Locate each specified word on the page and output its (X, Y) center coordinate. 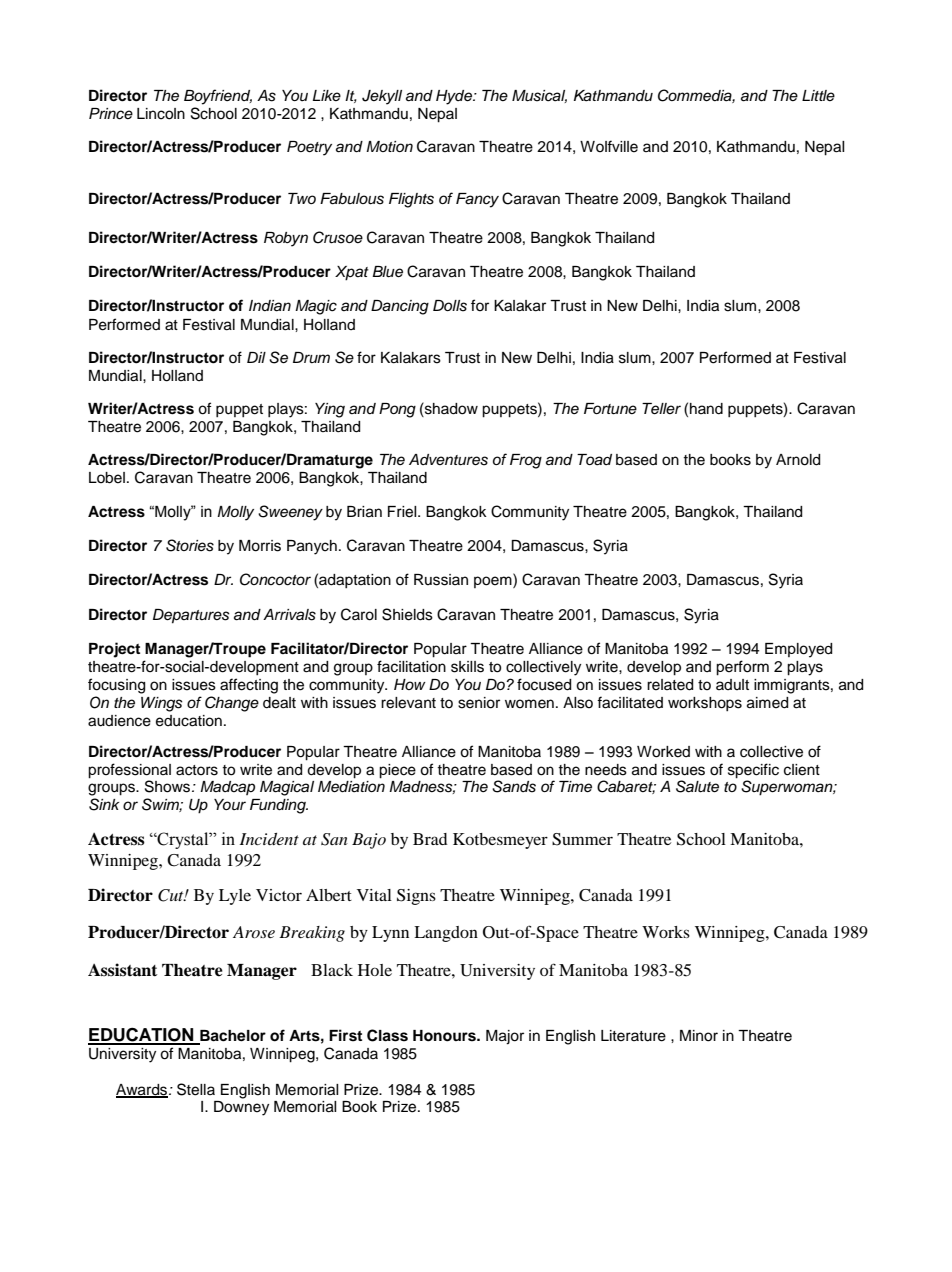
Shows (169, 786)
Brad (430, 839)
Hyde (455, 97)
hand (706, 409)
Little (818, 95)
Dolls (450, 306)
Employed (798, 650)
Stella (196, 1089)
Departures (191, 616)
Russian (441, 580)
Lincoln (161, 114)
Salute (697, 786)
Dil (256, 357)
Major (505, 1037)
